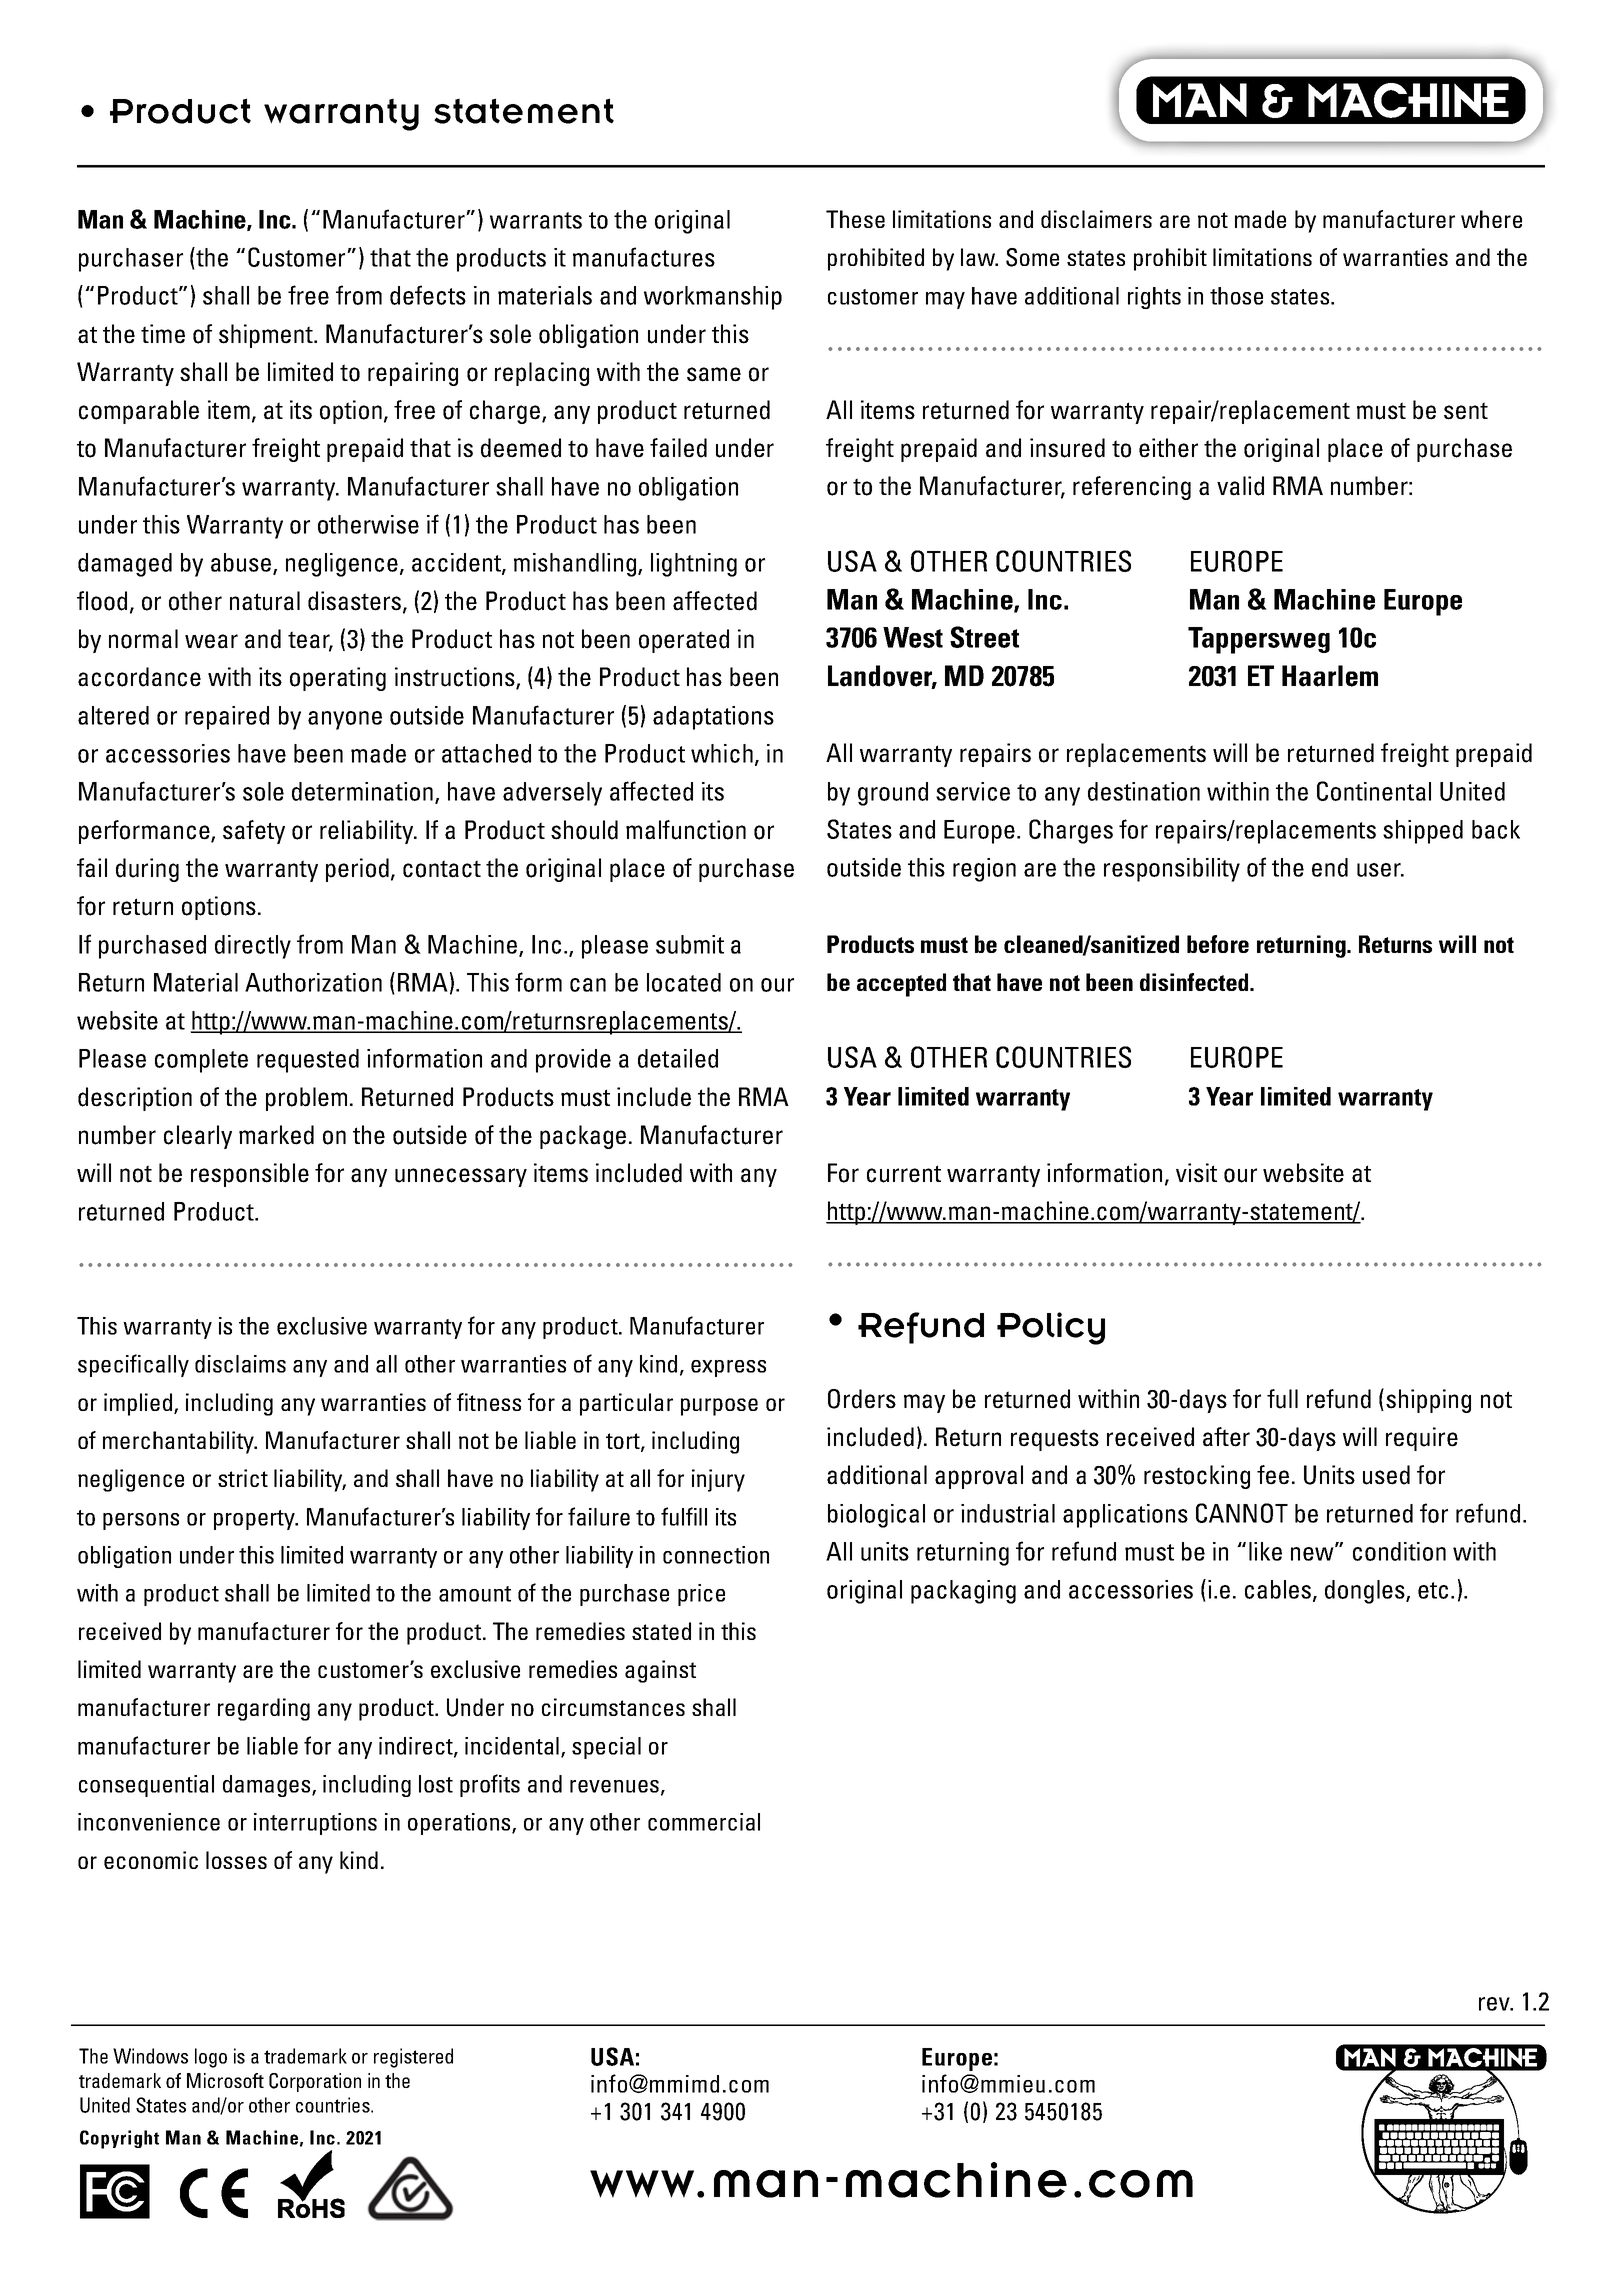 The image size is (1622, 2294). I want to click on those, so click(1236, 296).
